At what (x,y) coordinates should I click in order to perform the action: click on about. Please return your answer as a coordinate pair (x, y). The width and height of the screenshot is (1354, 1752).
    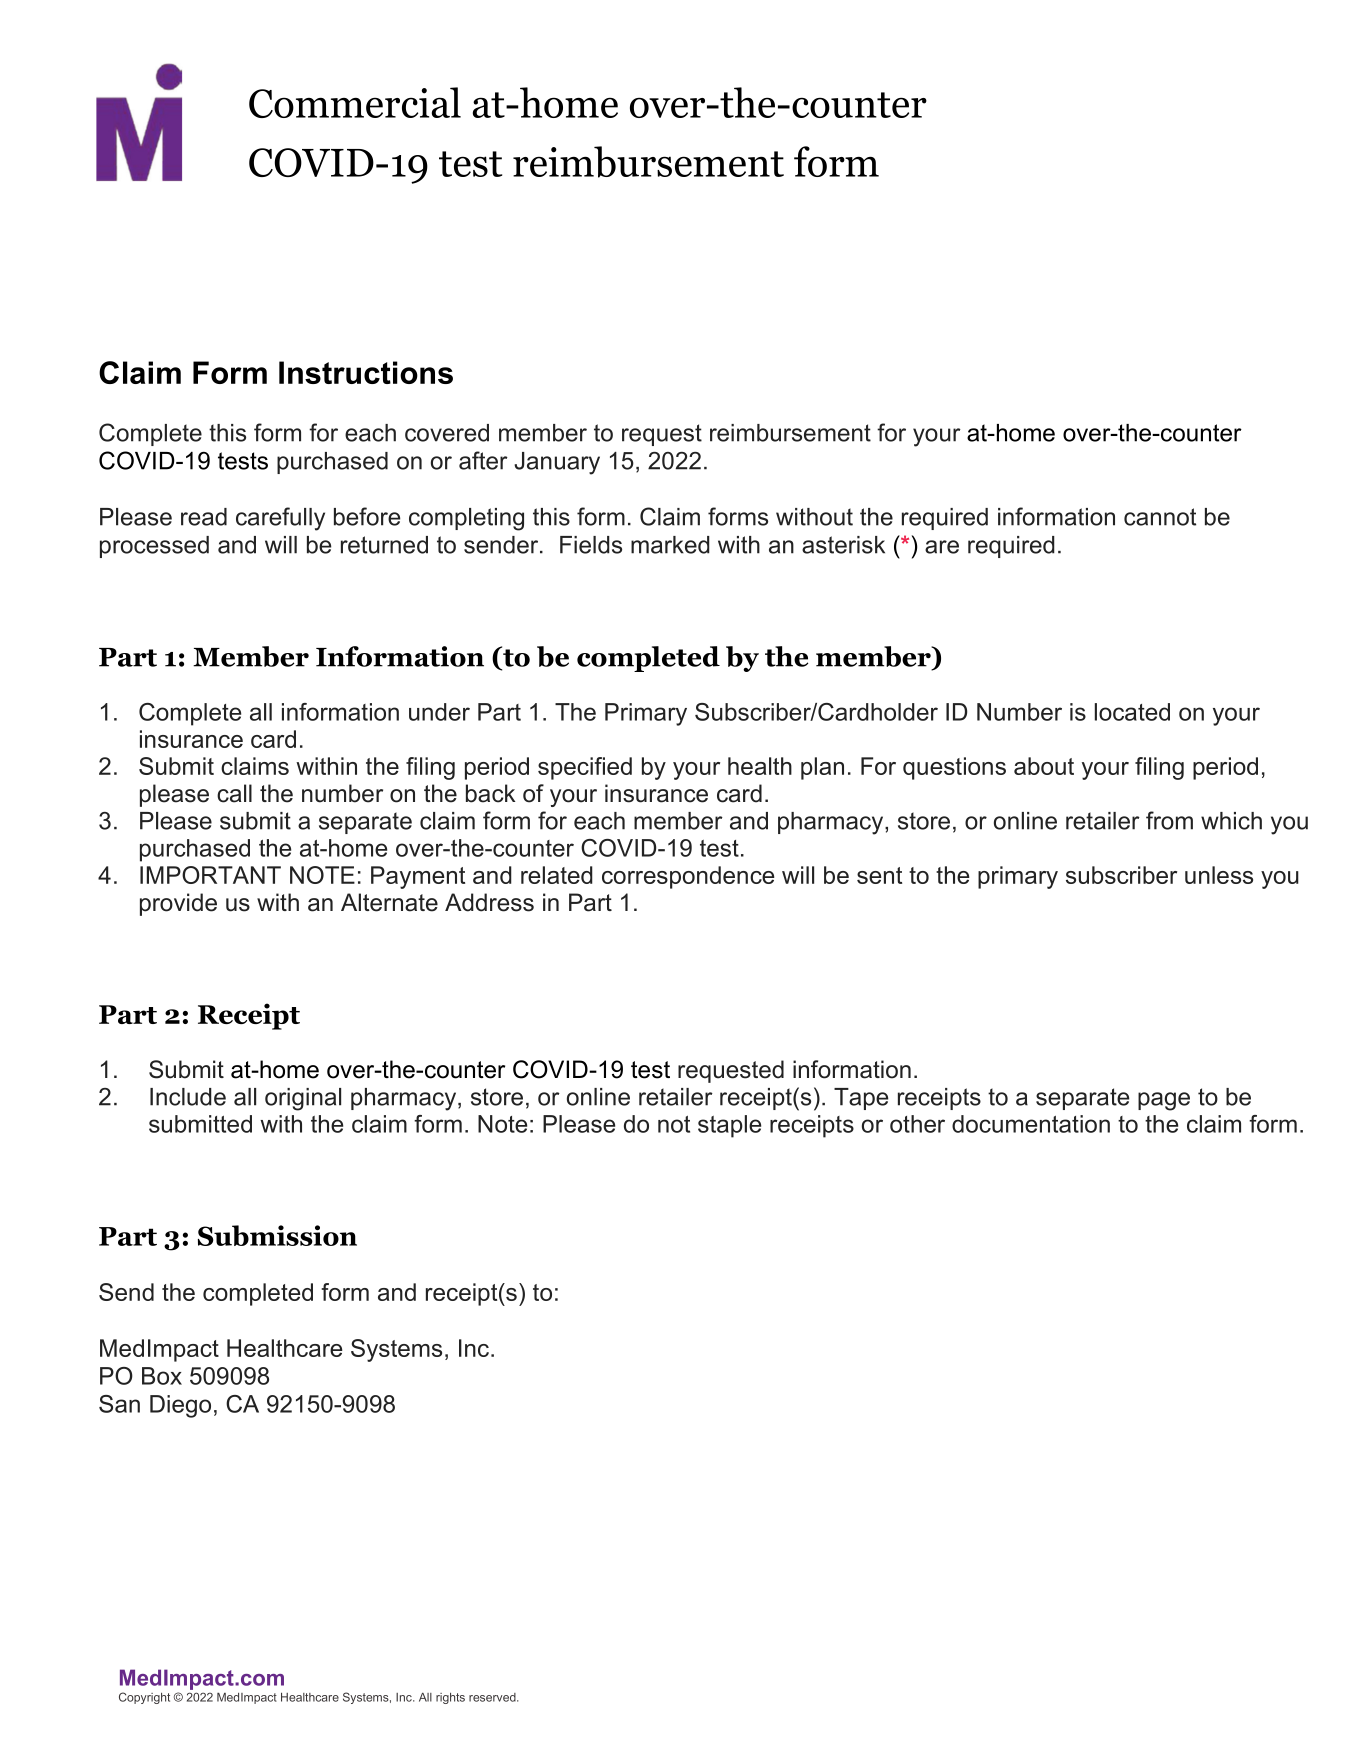
    Looking at the image, I should click on (1044, 766).
